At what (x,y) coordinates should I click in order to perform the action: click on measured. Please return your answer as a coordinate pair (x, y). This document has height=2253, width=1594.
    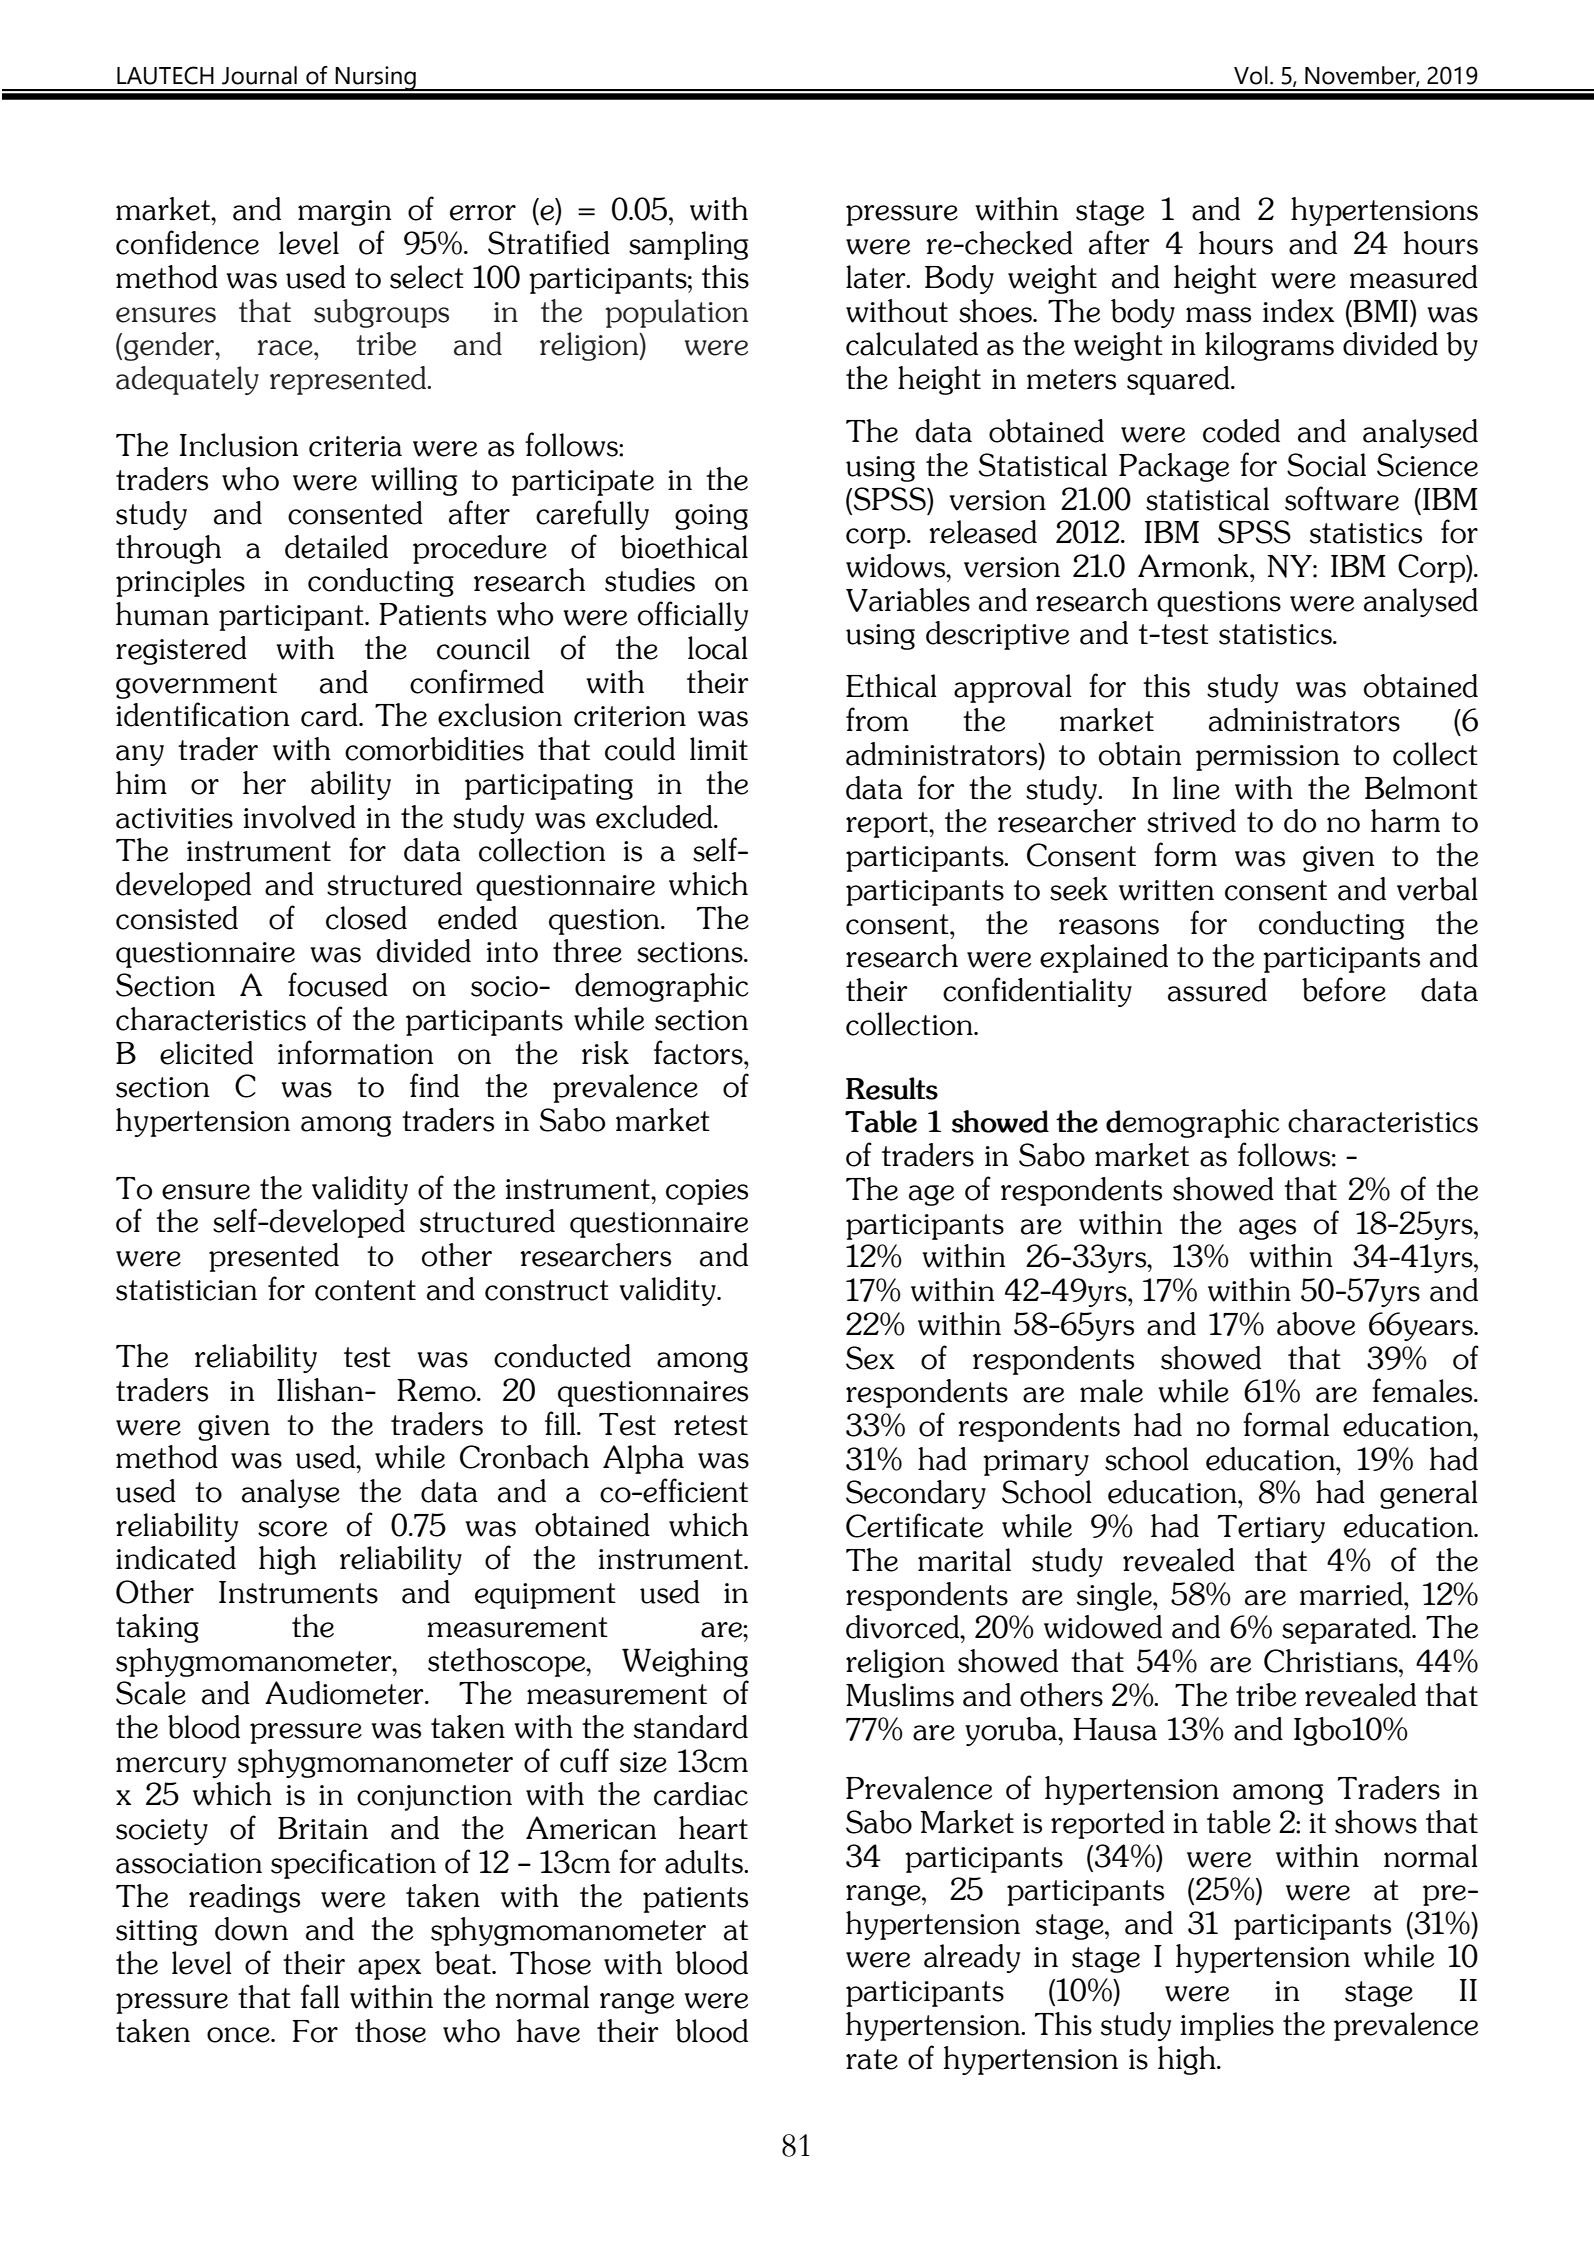
    Looking at the image, I should click on (1414, 277).
